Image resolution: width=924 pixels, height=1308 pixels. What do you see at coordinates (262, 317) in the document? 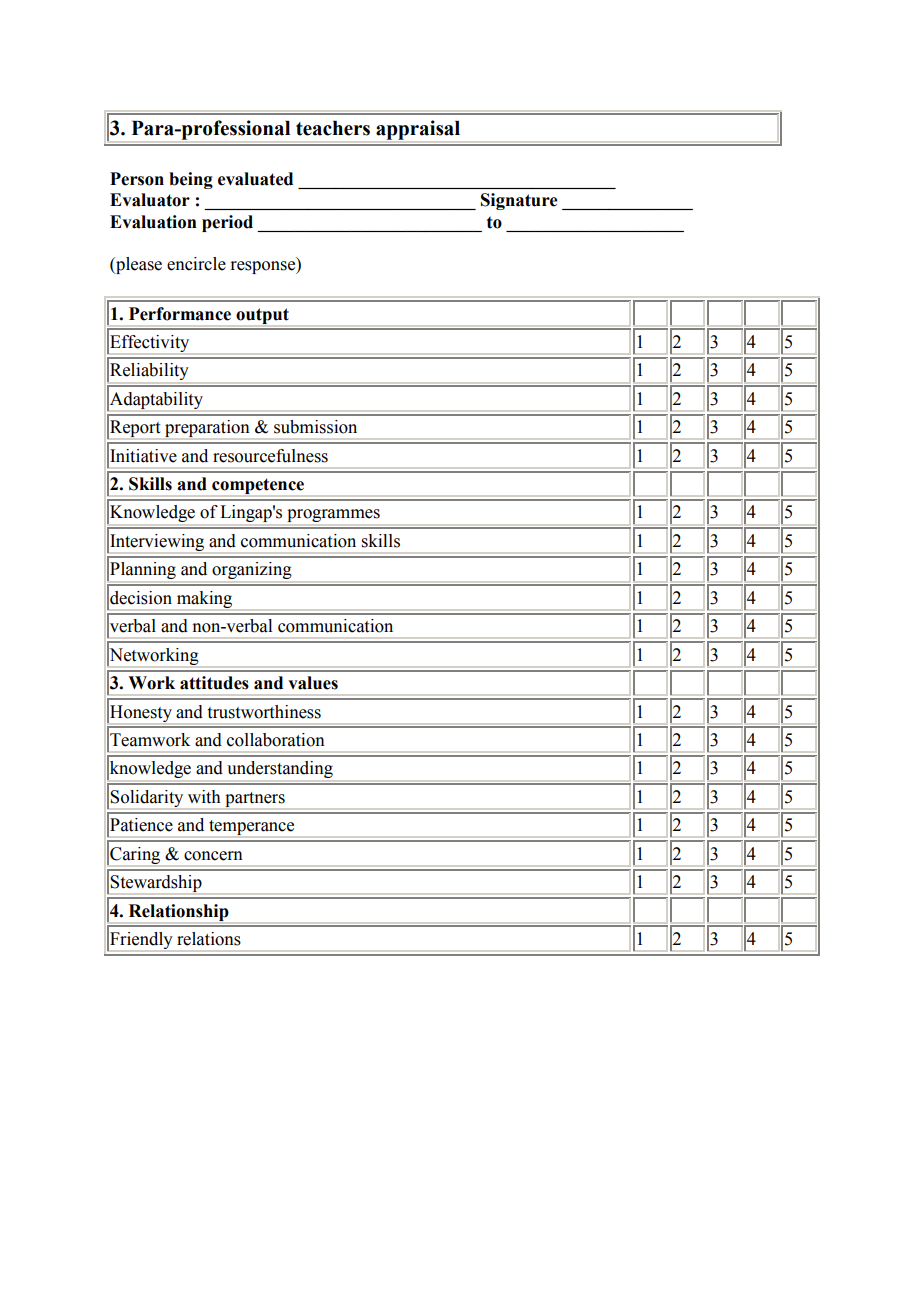
I see `output` at bounding box center [262, 317].
